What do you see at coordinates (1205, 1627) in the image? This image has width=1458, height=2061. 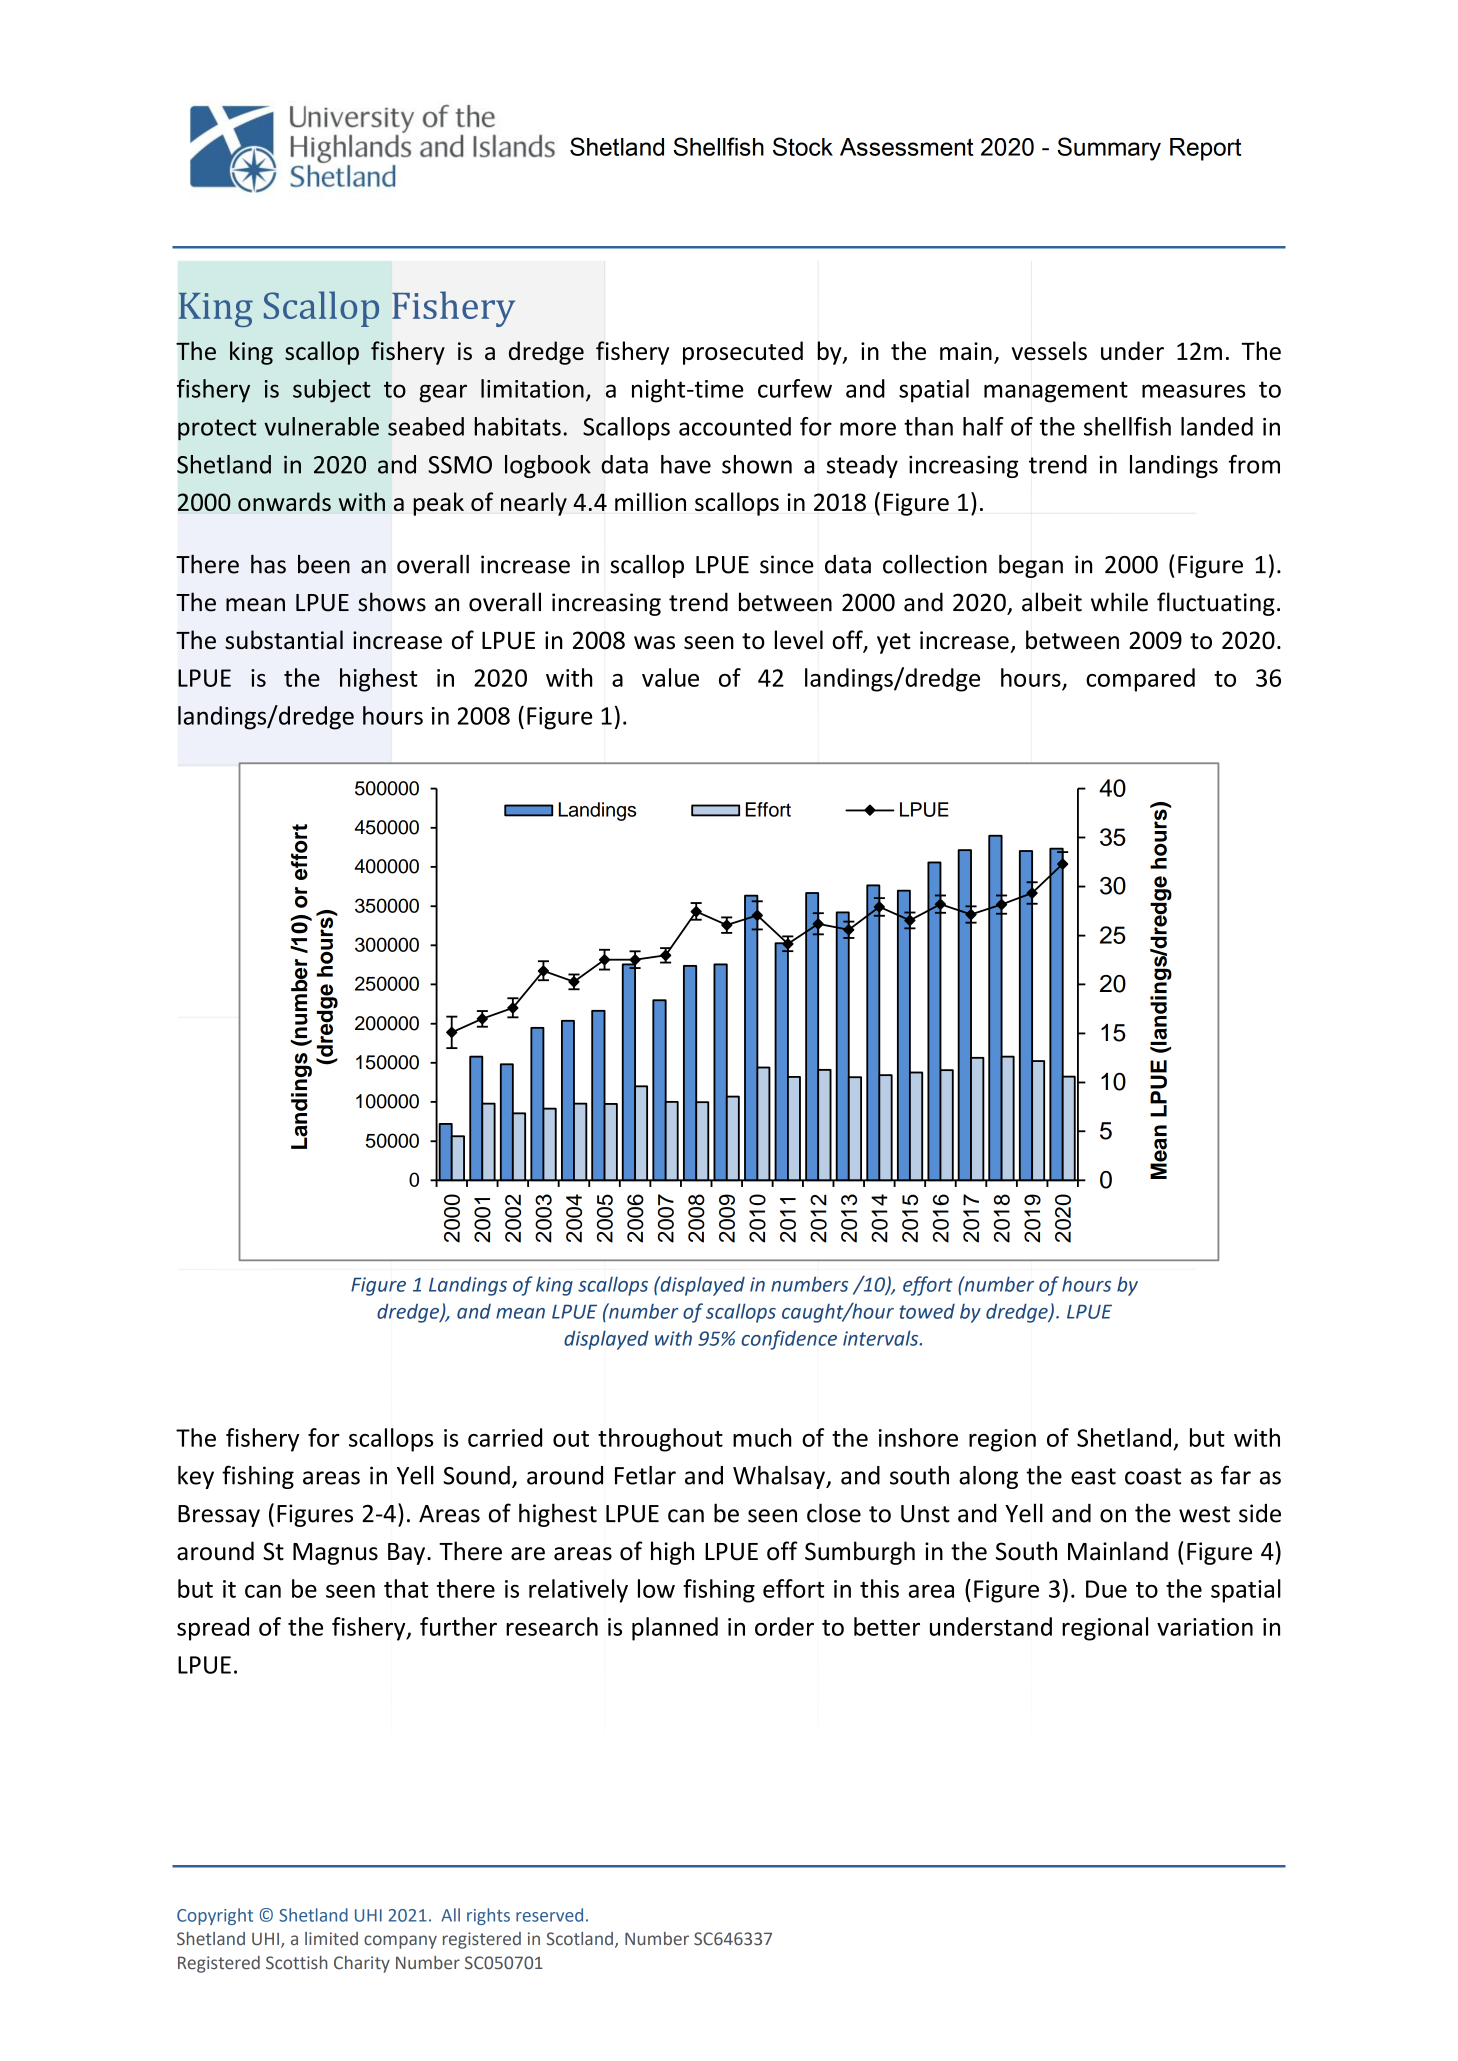 I see `variation` at bounding box center [1205, 1627].
